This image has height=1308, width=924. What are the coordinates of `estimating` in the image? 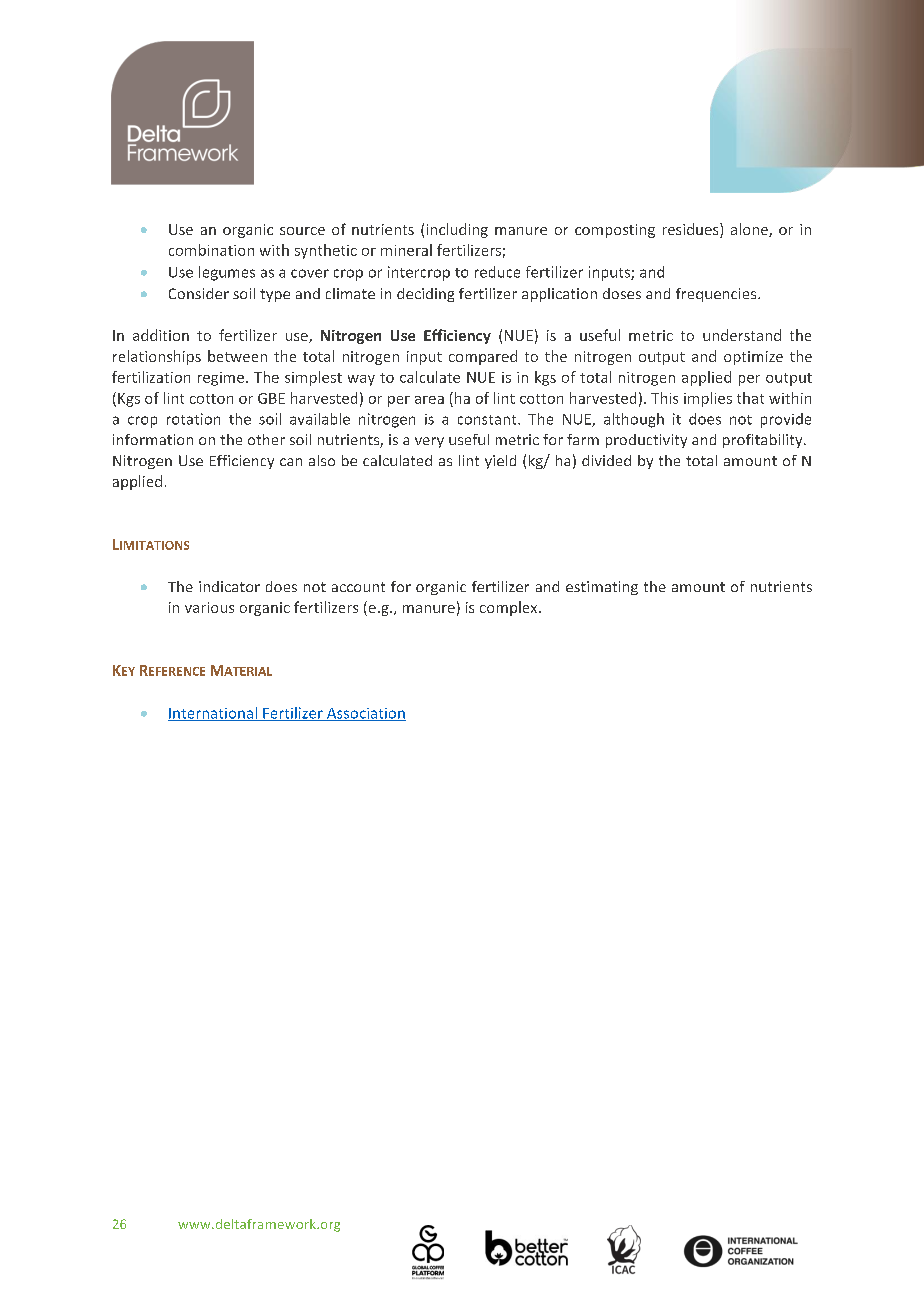 It's located at (602, 588).
